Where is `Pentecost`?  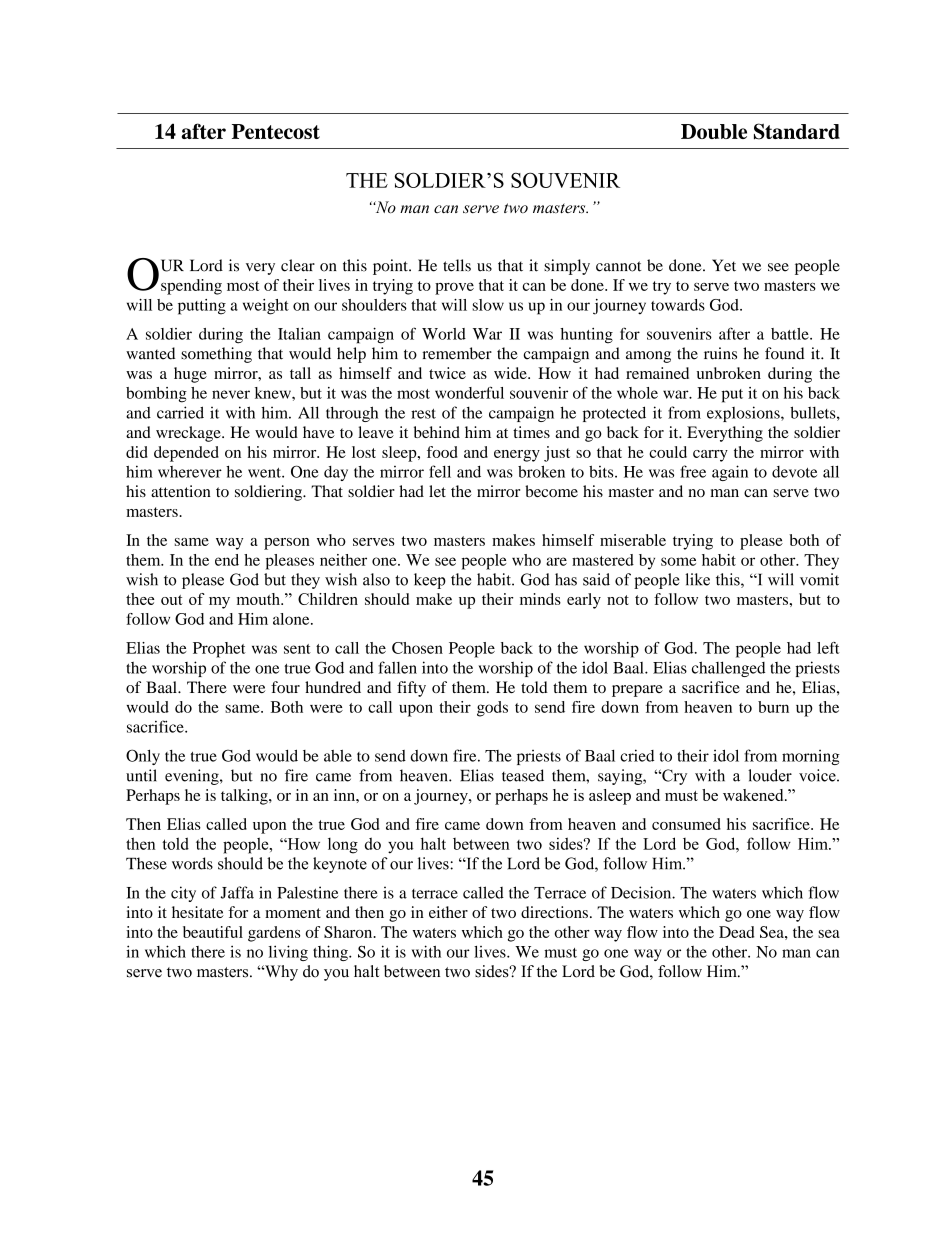
Pentecost is located at coordinates (276, 131).
